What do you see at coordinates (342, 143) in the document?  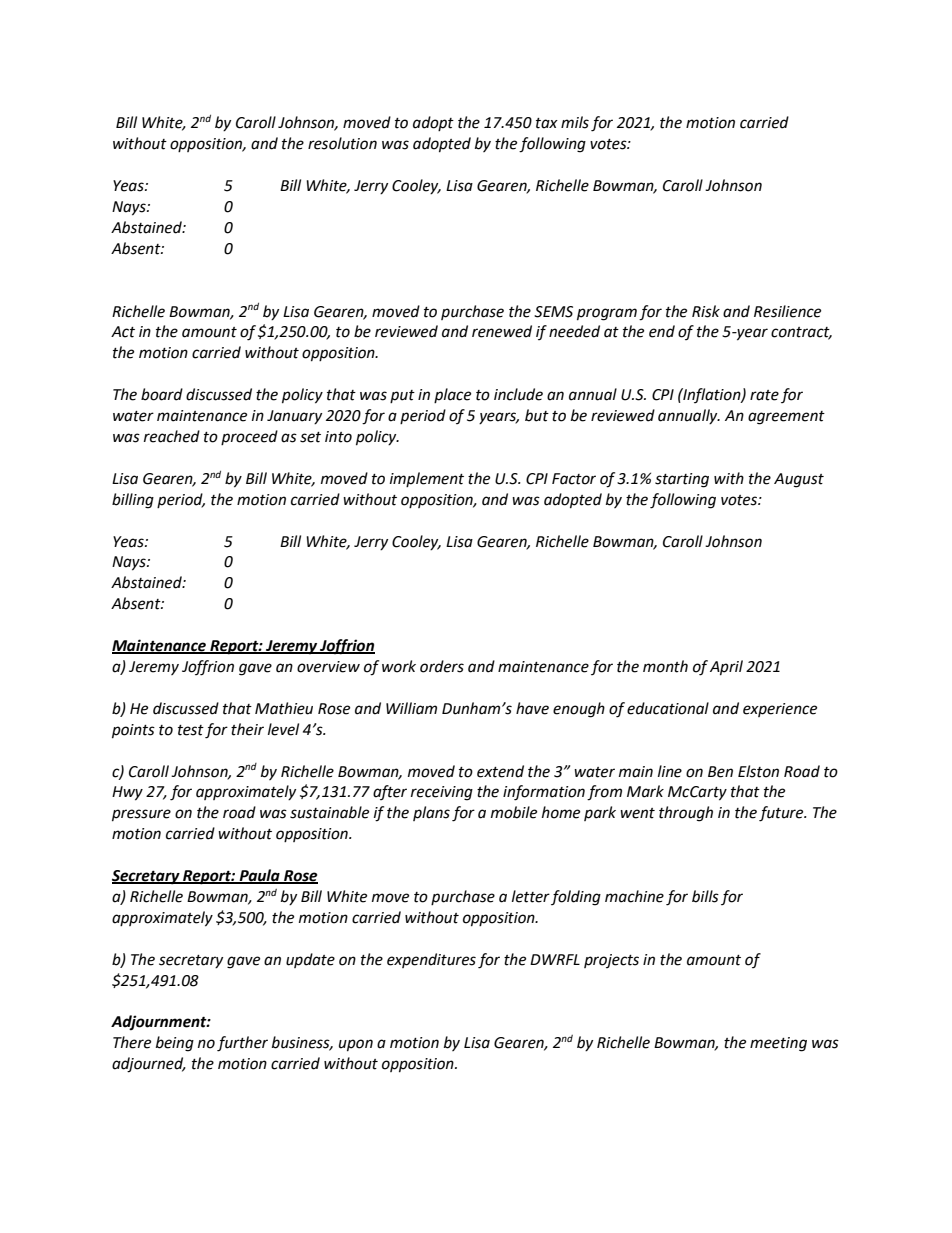 I see `resolution` at bounding box center [342, 143].
